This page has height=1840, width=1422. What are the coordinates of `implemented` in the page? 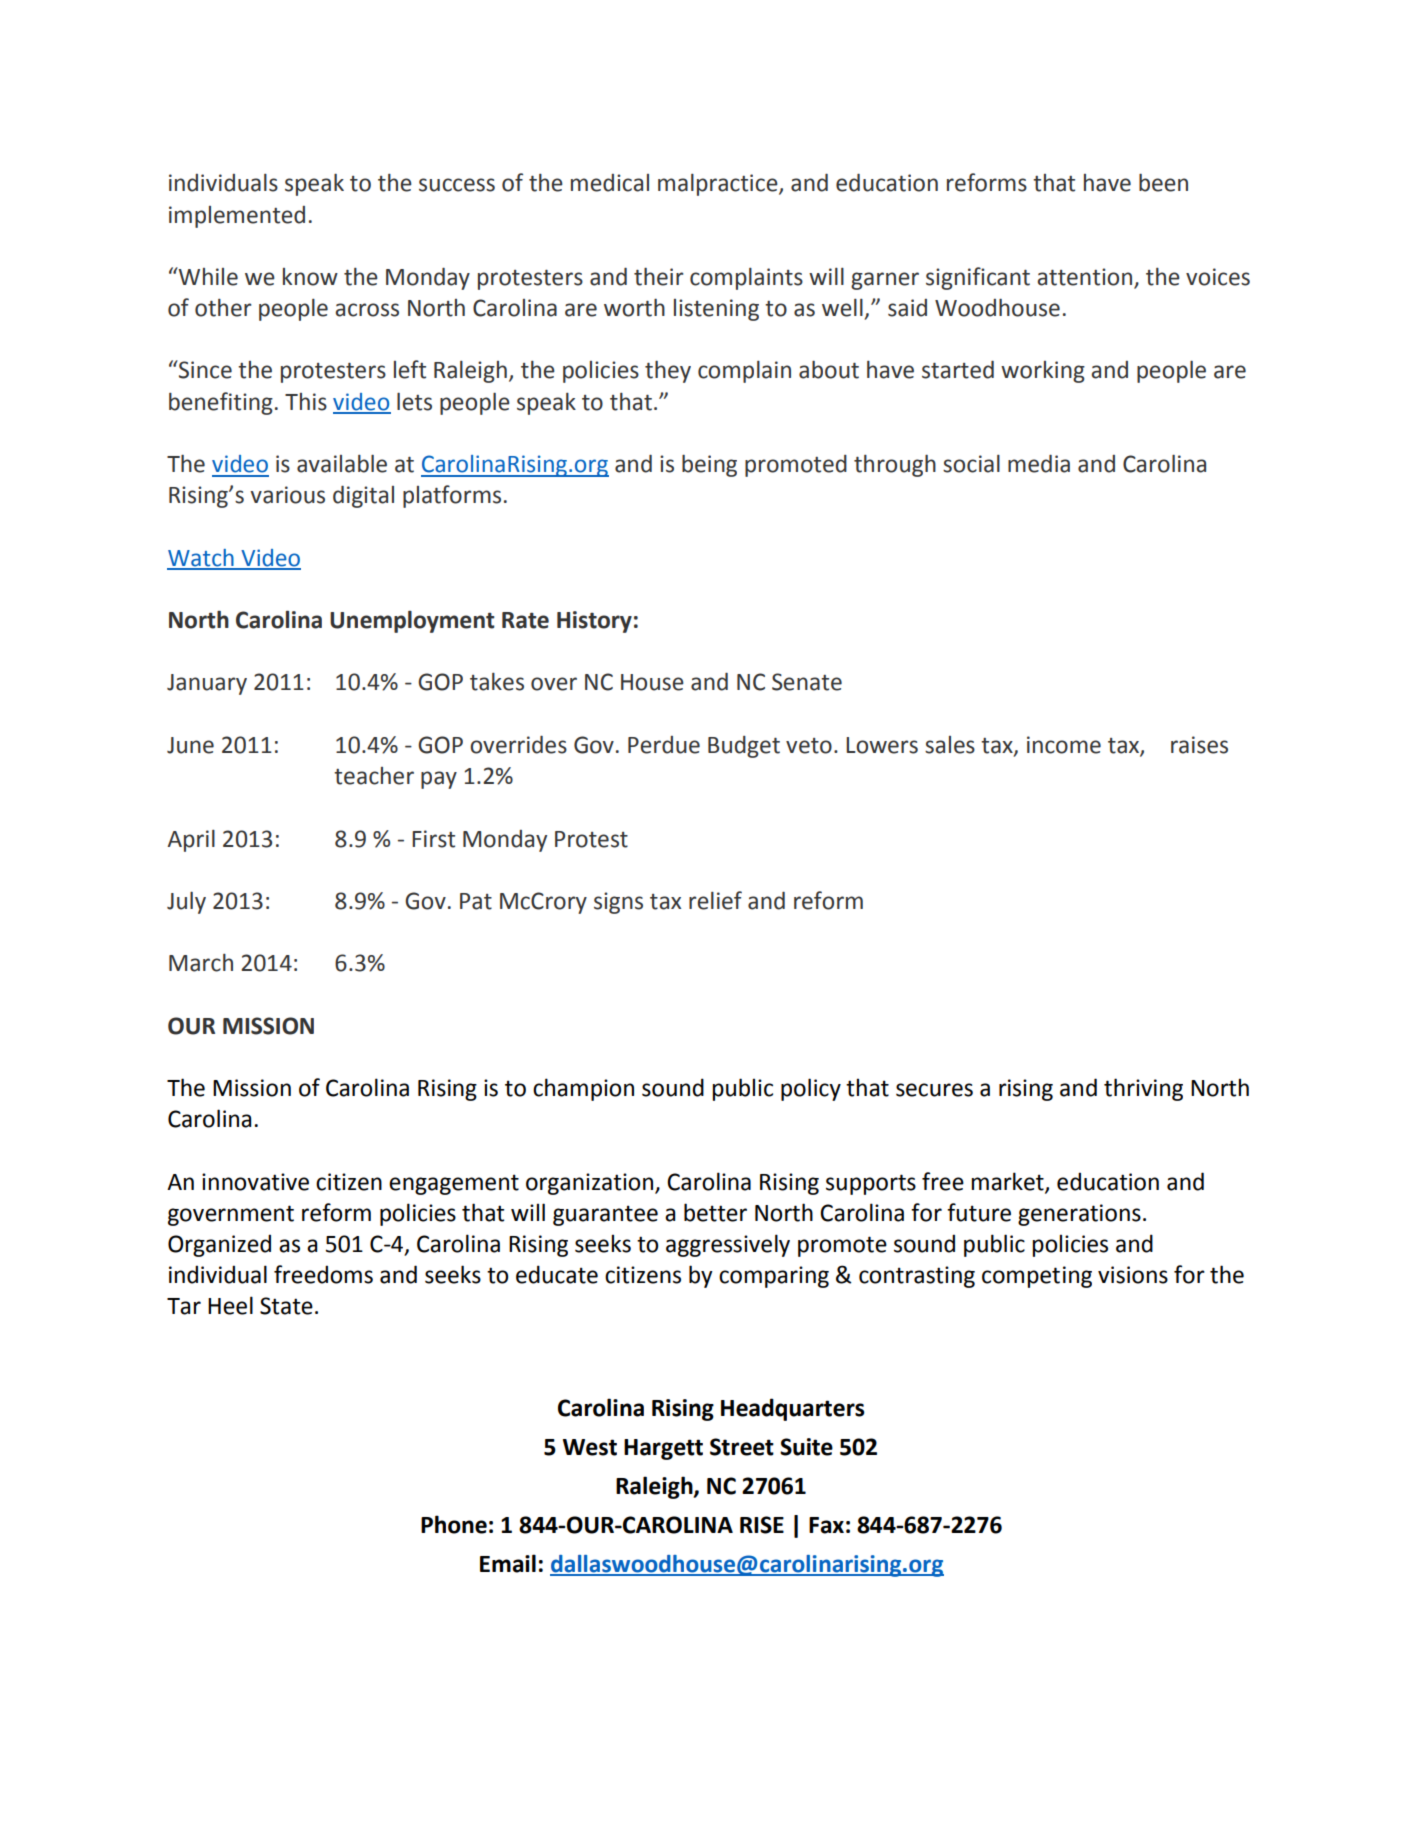 It's located at (237, 217).
